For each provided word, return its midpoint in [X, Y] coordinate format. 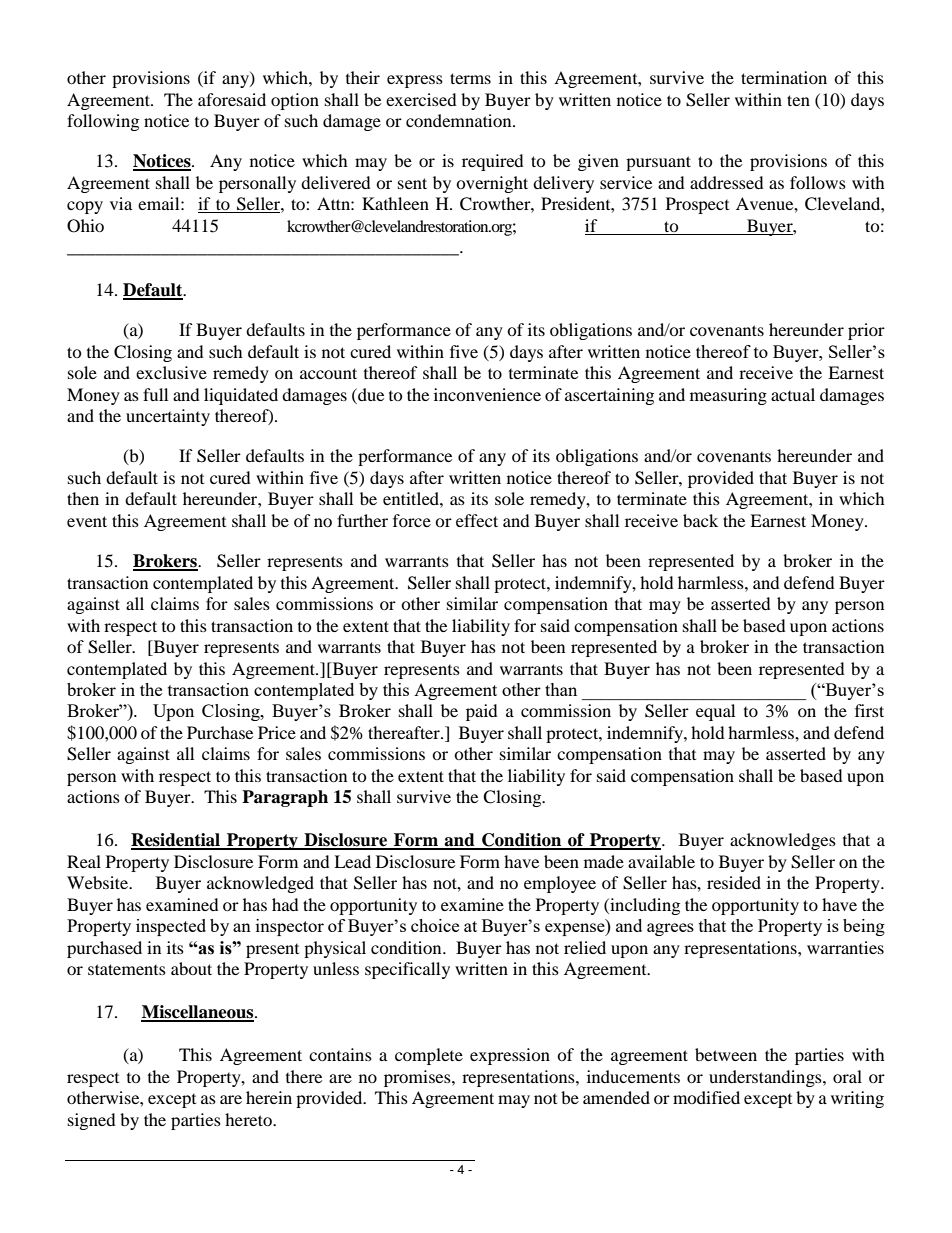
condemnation [460, 120]
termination [784, 77]
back [700, 520]
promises [418, 1078]
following [103, 122]
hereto [249, 1119]
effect [477, 520]
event [87, 521]
